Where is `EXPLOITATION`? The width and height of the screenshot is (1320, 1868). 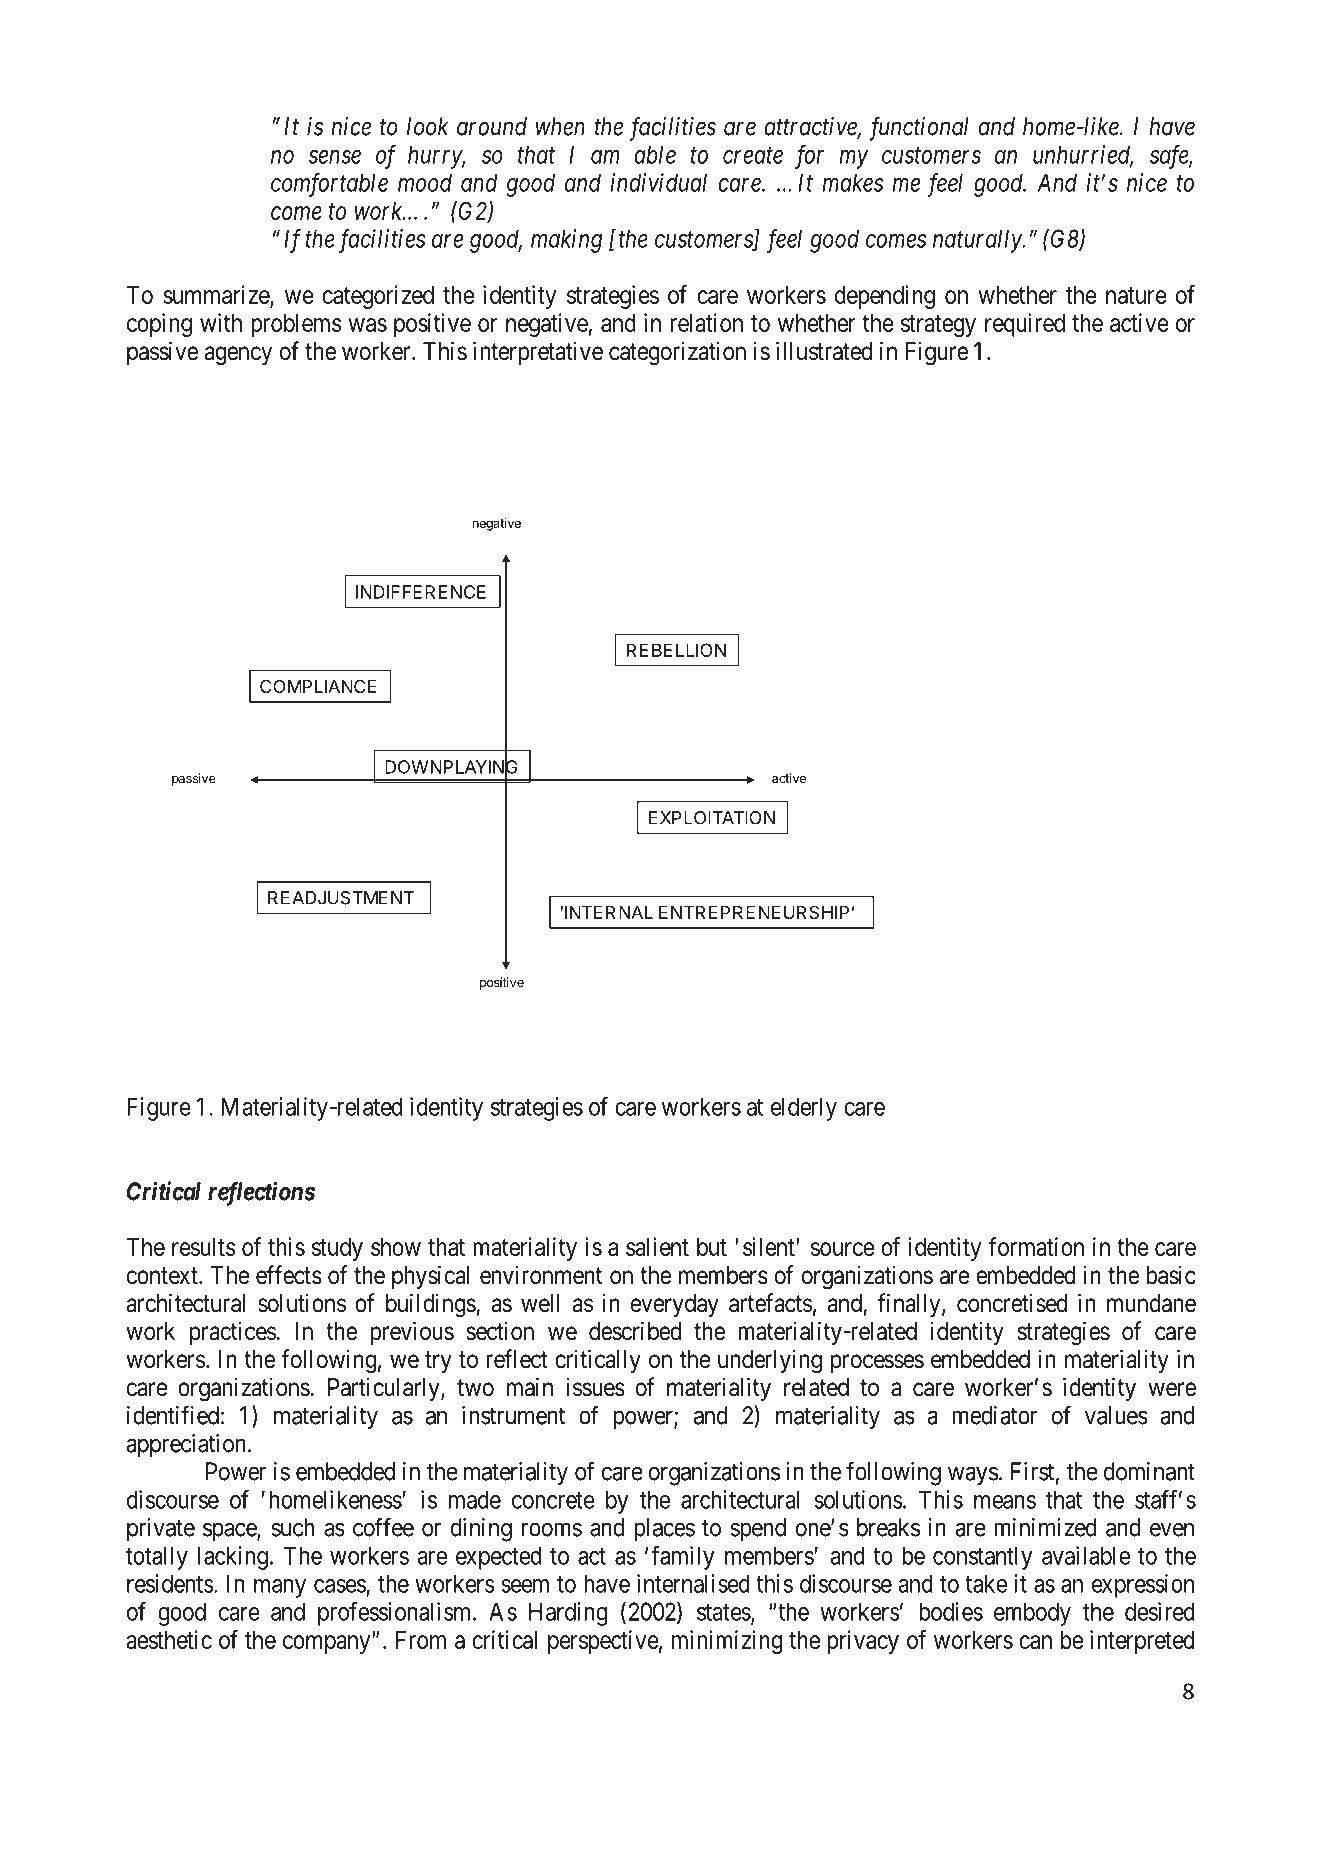 EXPLOITATION is located at coordinates (712, 818).
